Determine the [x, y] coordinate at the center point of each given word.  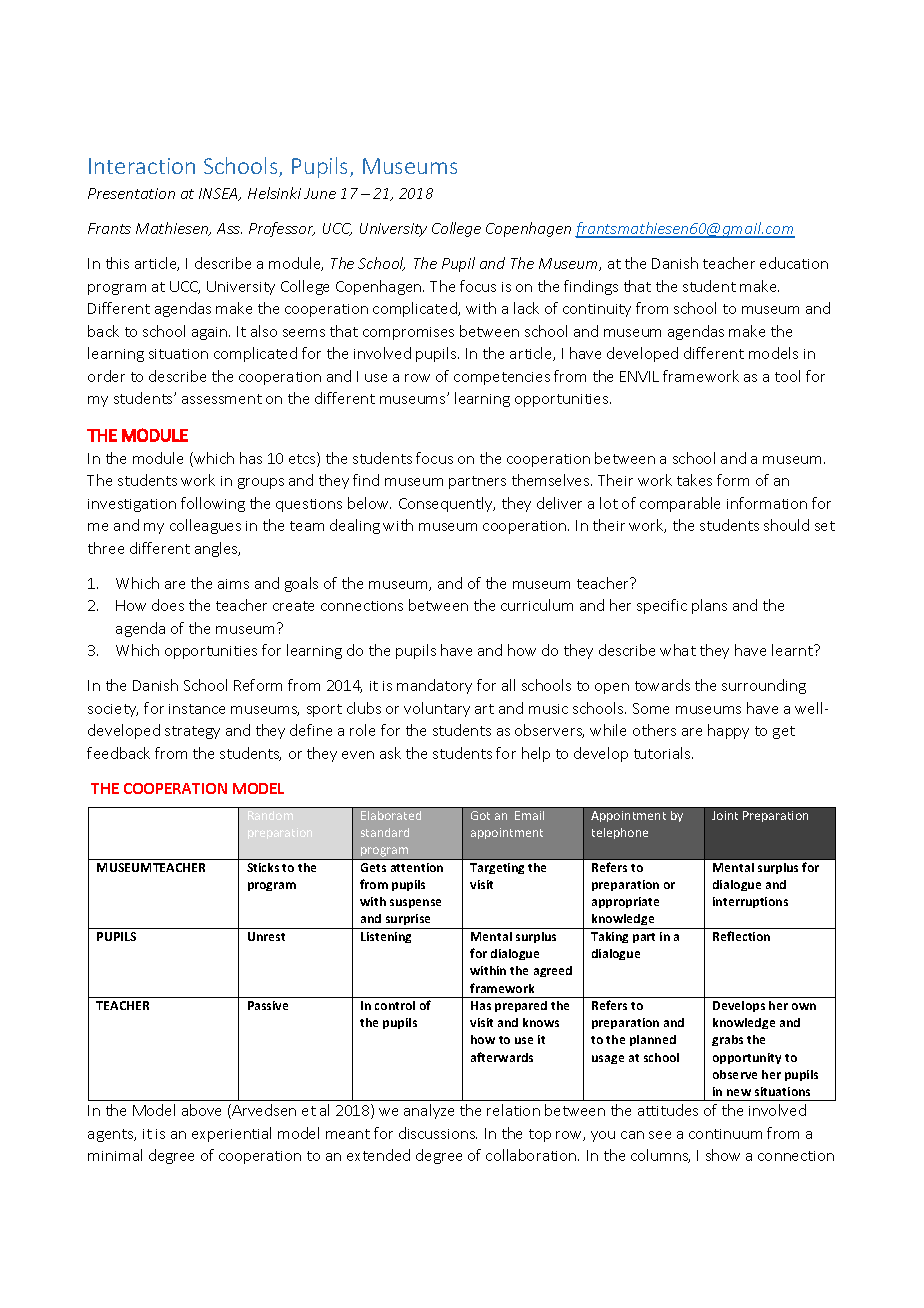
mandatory [434, 686]
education [794, 263]
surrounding [764, 686]
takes [694, 480]
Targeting [497, 868]
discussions [438, 1133]
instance [197, 709]
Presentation [131, 193]
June [320, 193]
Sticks [263, 867]
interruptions [750, 902]
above [201, 1110]
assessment [222, 399]
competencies [502, 378]
